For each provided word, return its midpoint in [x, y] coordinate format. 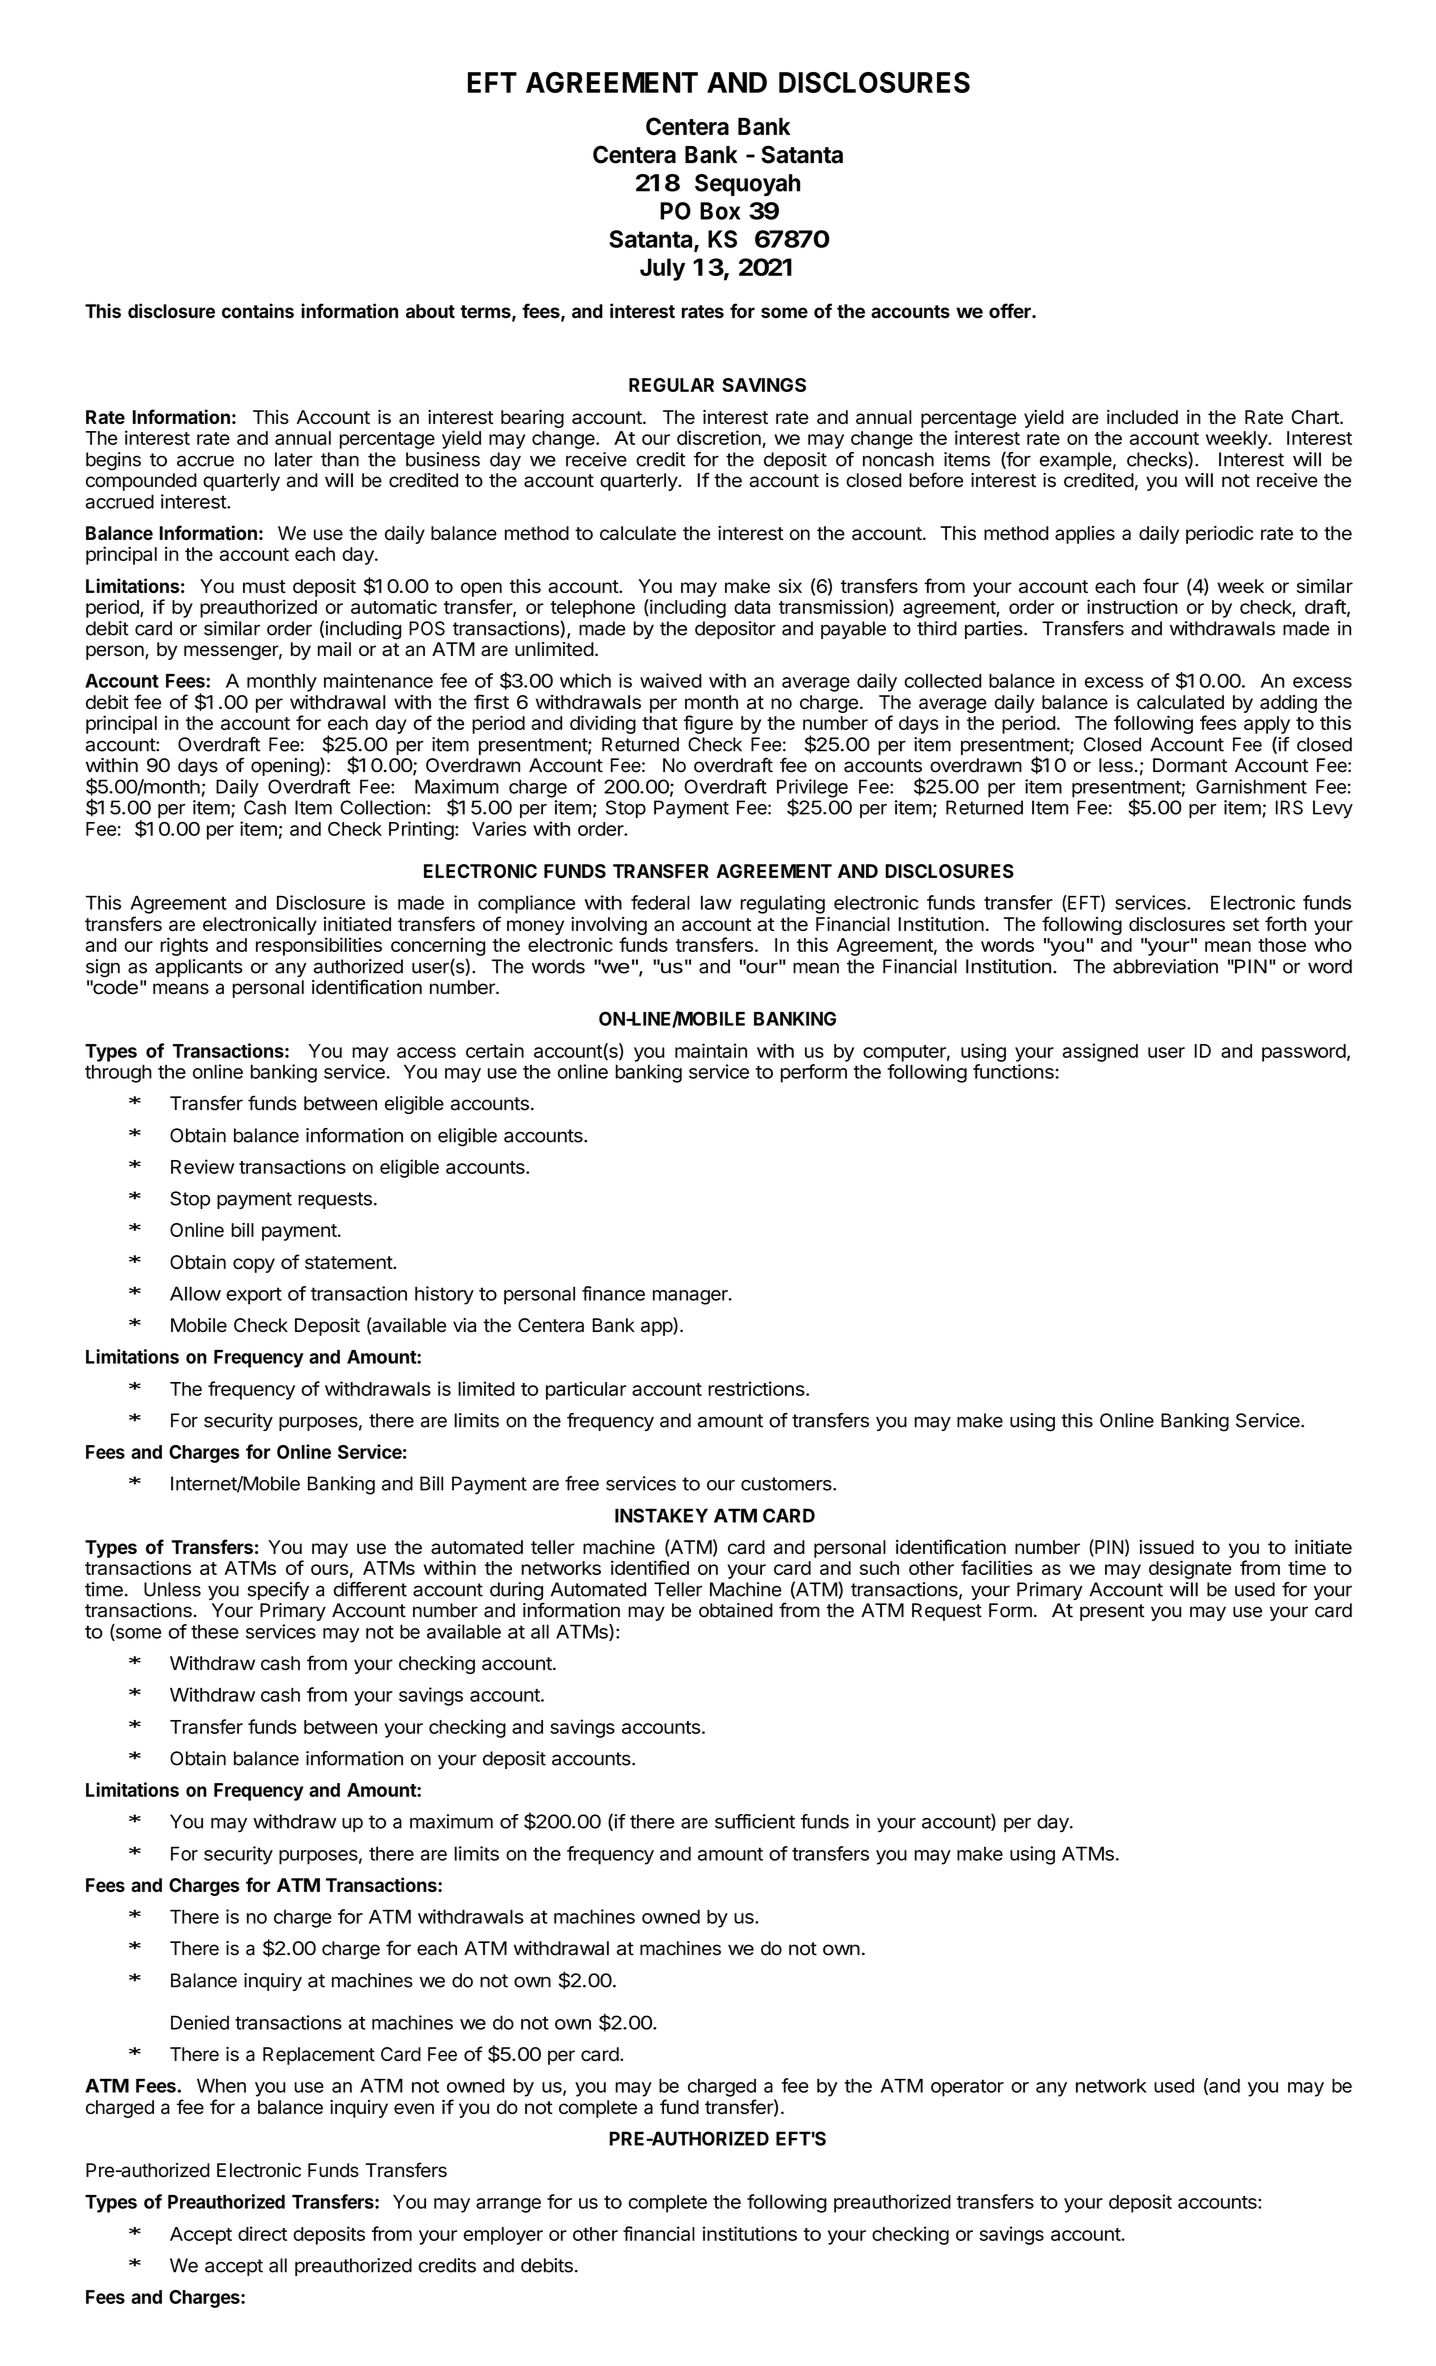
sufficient [755, 1821]
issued [1167, 1547]
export [254, 1296]
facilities [997, 1567]
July [662, 269]
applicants [199, 968]
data [752, 607]
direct [262, 2233]
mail [334, 649]
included [1142, 417]
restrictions [757, 1388]
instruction [1132, 606]
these [215, 1631]
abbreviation [1165, 966]
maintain [711, 1050]
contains [258, 311]
